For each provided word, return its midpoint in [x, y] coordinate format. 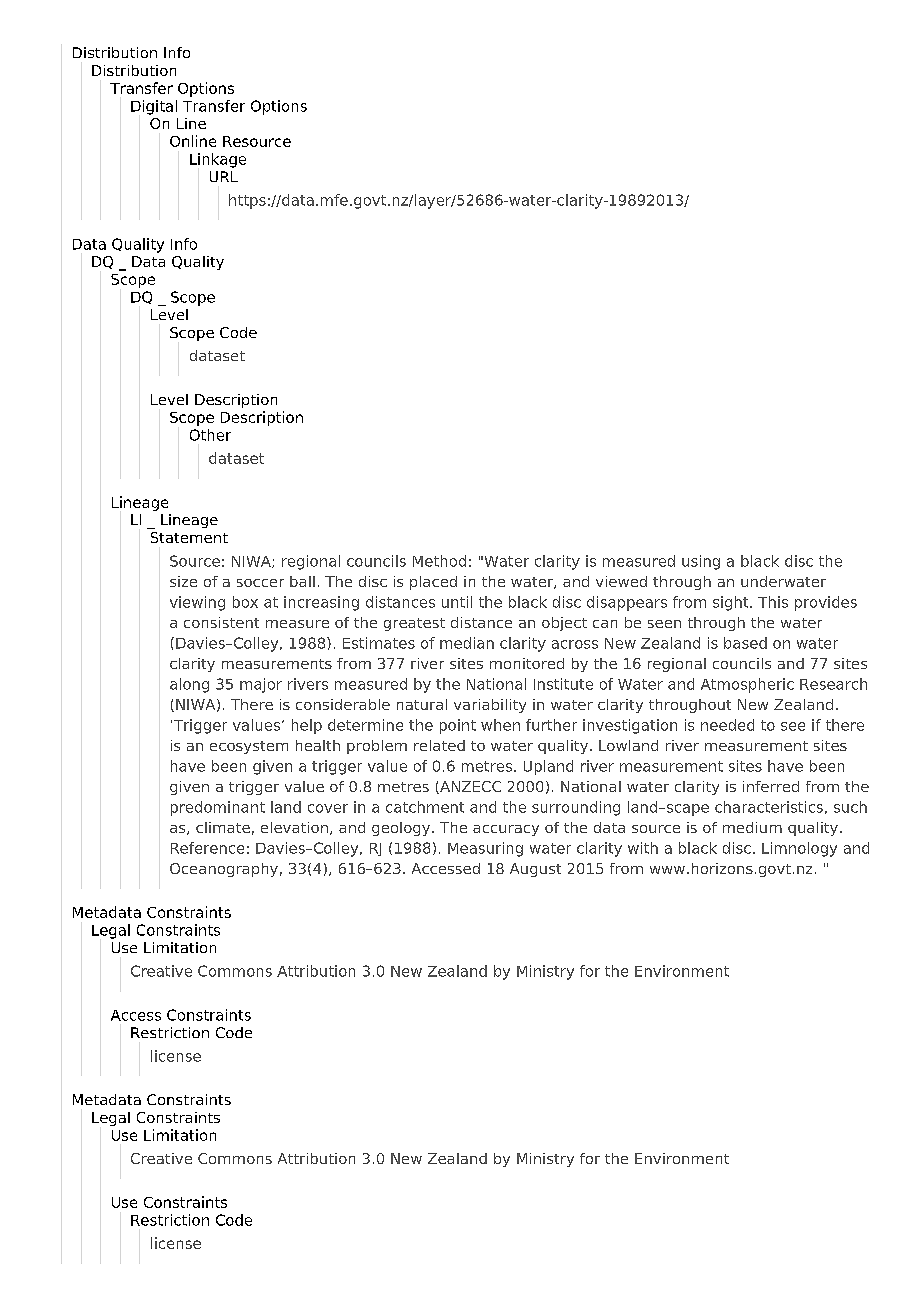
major [261, 685]
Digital [154, 107]
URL [224, 176]
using [701, 562]
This [773, 602]
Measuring [485, 849]
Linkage [218, 160]
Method [439, 561]
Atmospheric [747, 685]
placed [433, 583]
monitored [527, 663]
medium [752, 827]
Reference [207, 848]
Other [210, 435]
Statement [189, 537]
